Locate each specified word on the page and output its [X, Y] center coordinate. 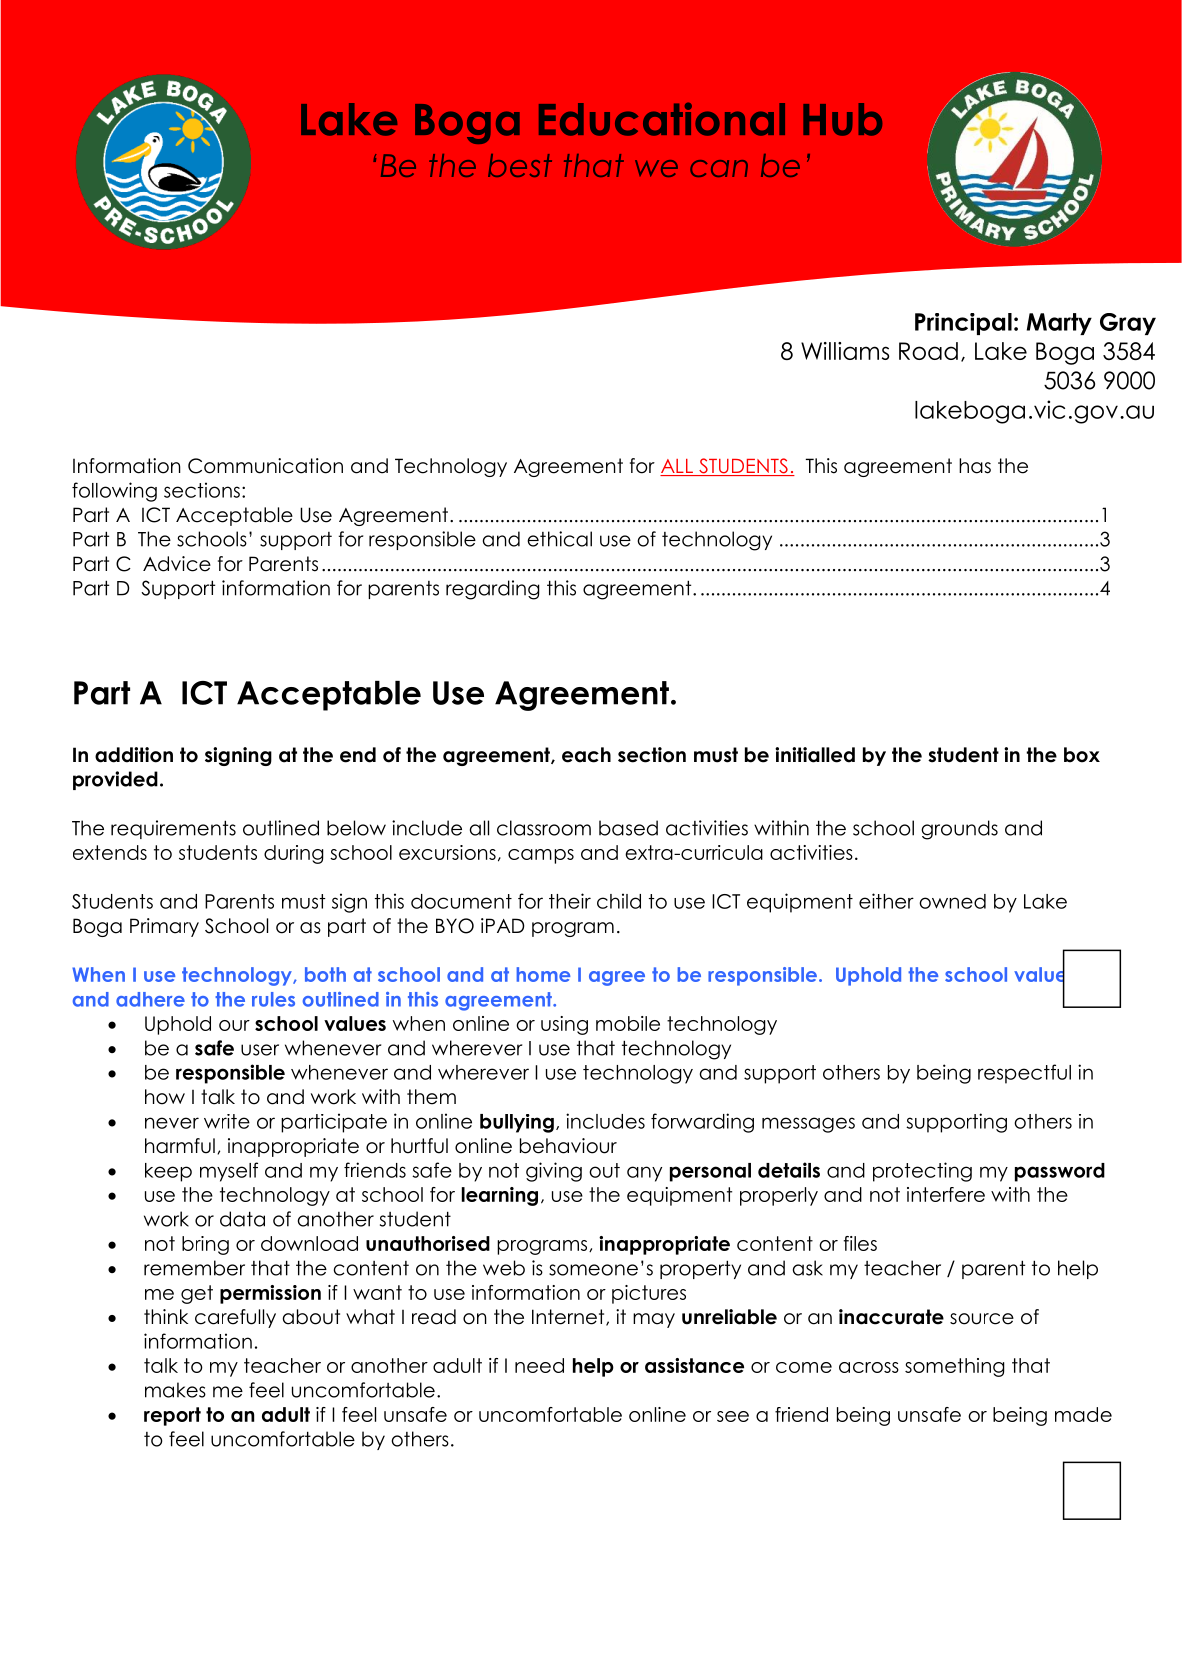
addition [134, 755]
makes [175, 1390]
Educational [662, 119]
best [520, 165]
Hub [842, 119]
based [628, 828]
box [1082, 755]
